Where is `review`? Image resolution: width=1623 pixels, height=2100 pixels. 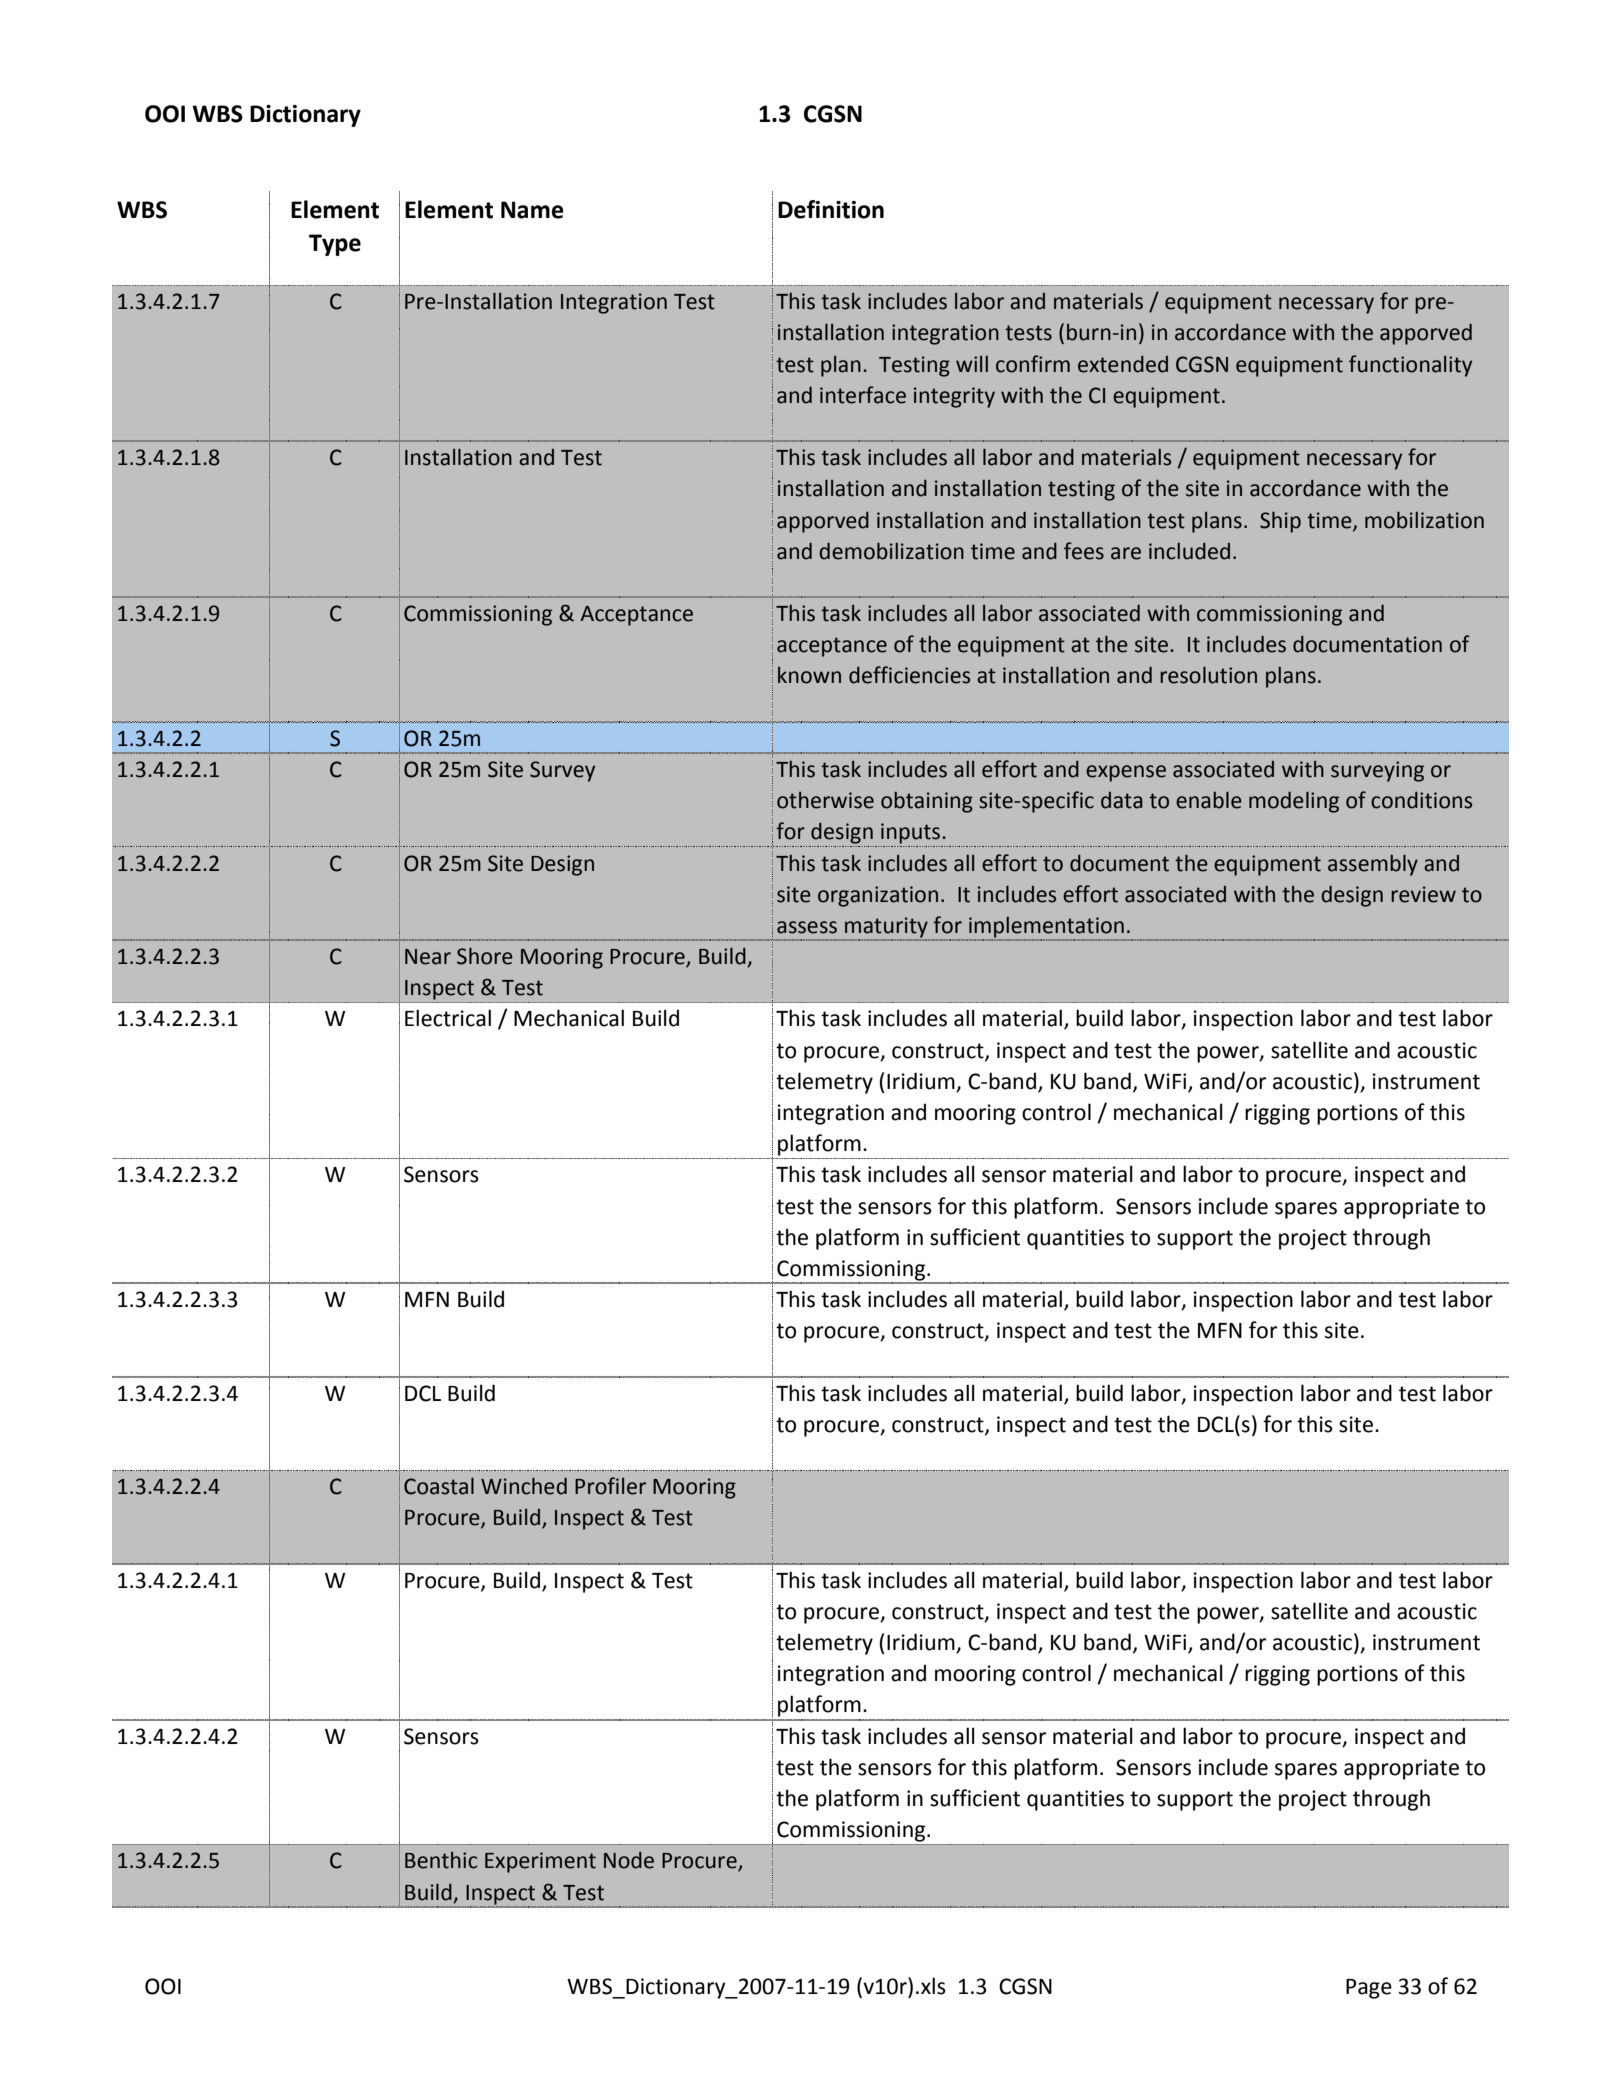 review is located at coordinates (1423, 894).
